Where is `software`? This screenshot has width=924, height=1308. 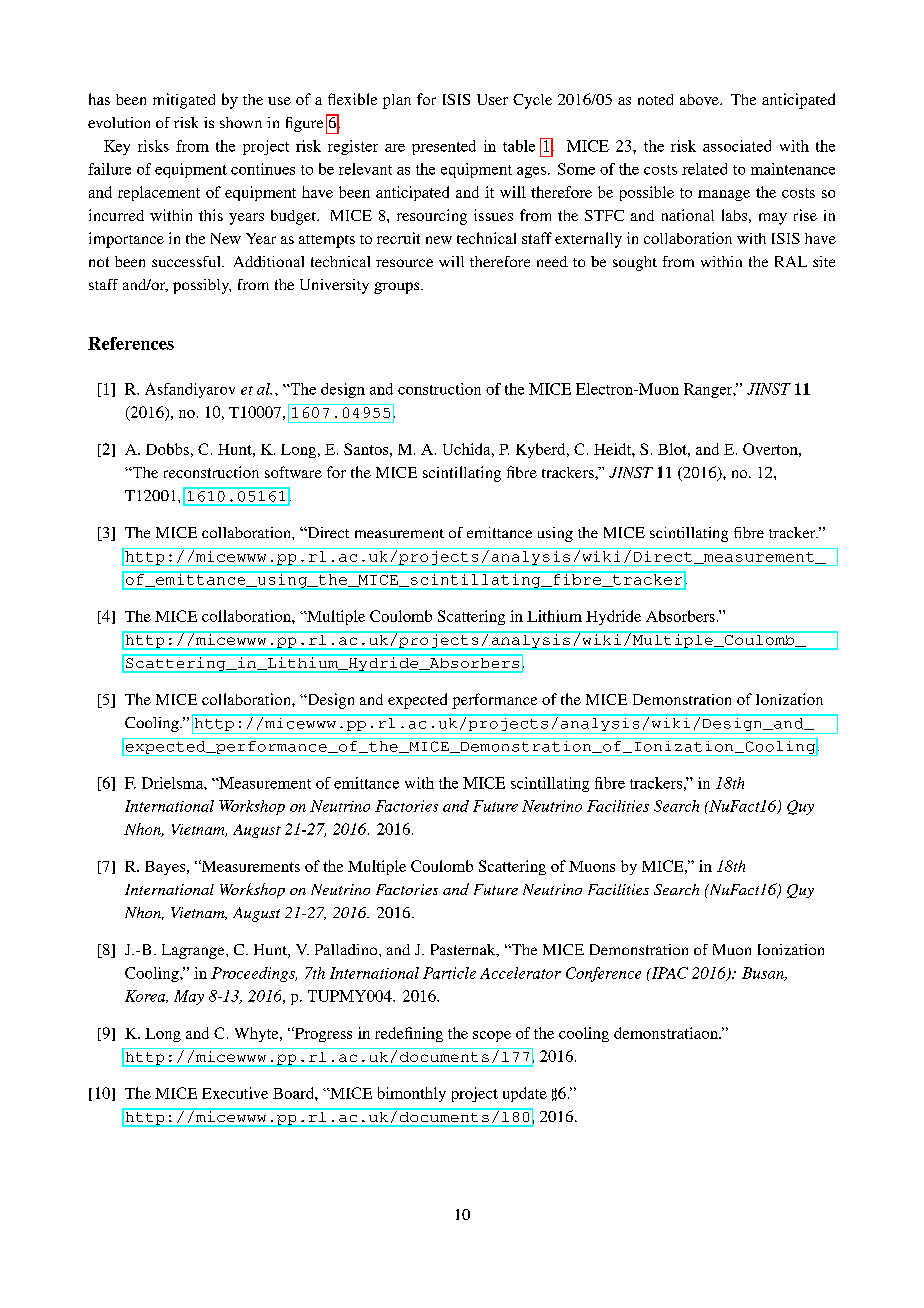 software is located at coordinates (293, 472).
